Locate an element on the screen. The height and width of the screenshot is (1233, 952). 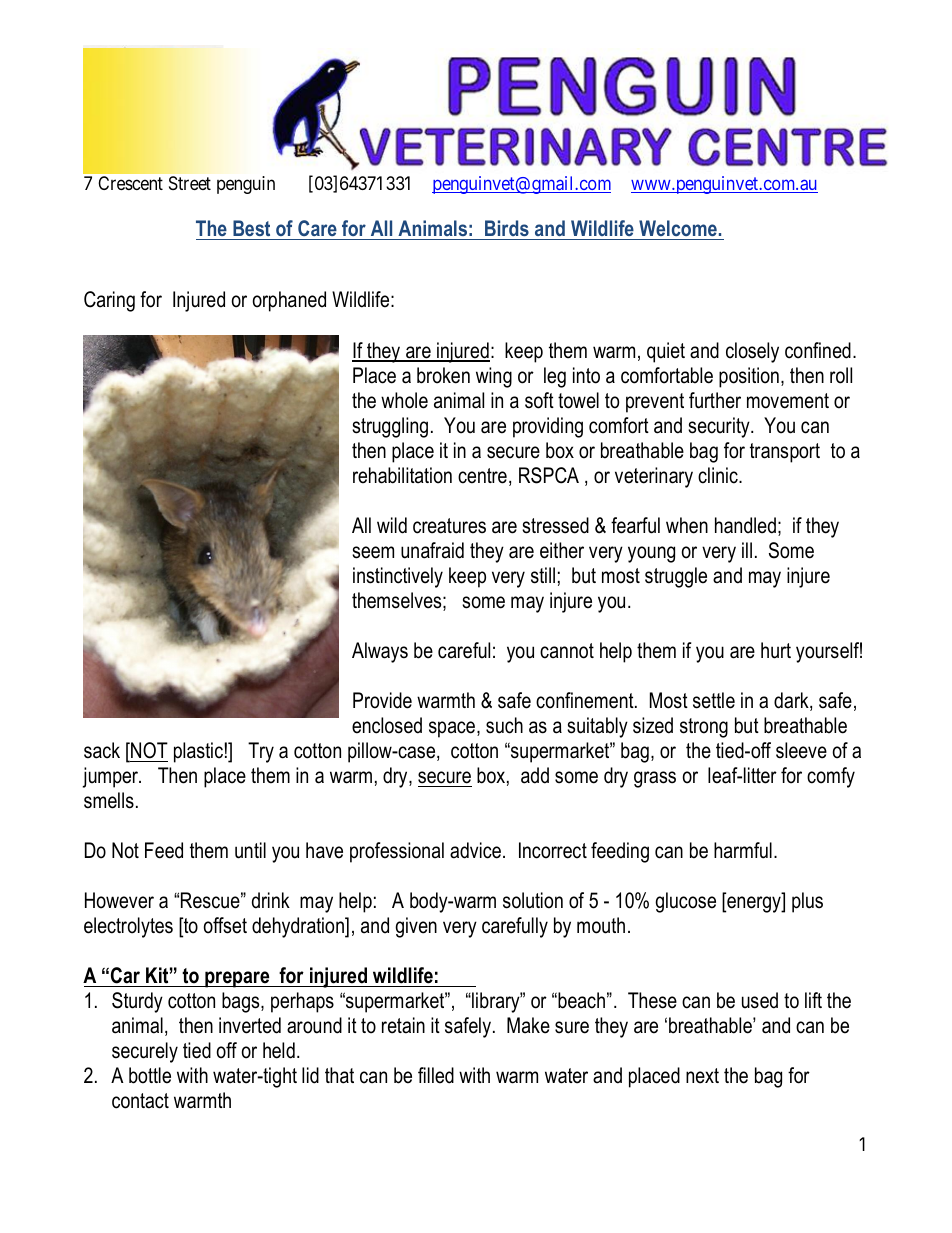
Always is located at coordinates (380, 652).
